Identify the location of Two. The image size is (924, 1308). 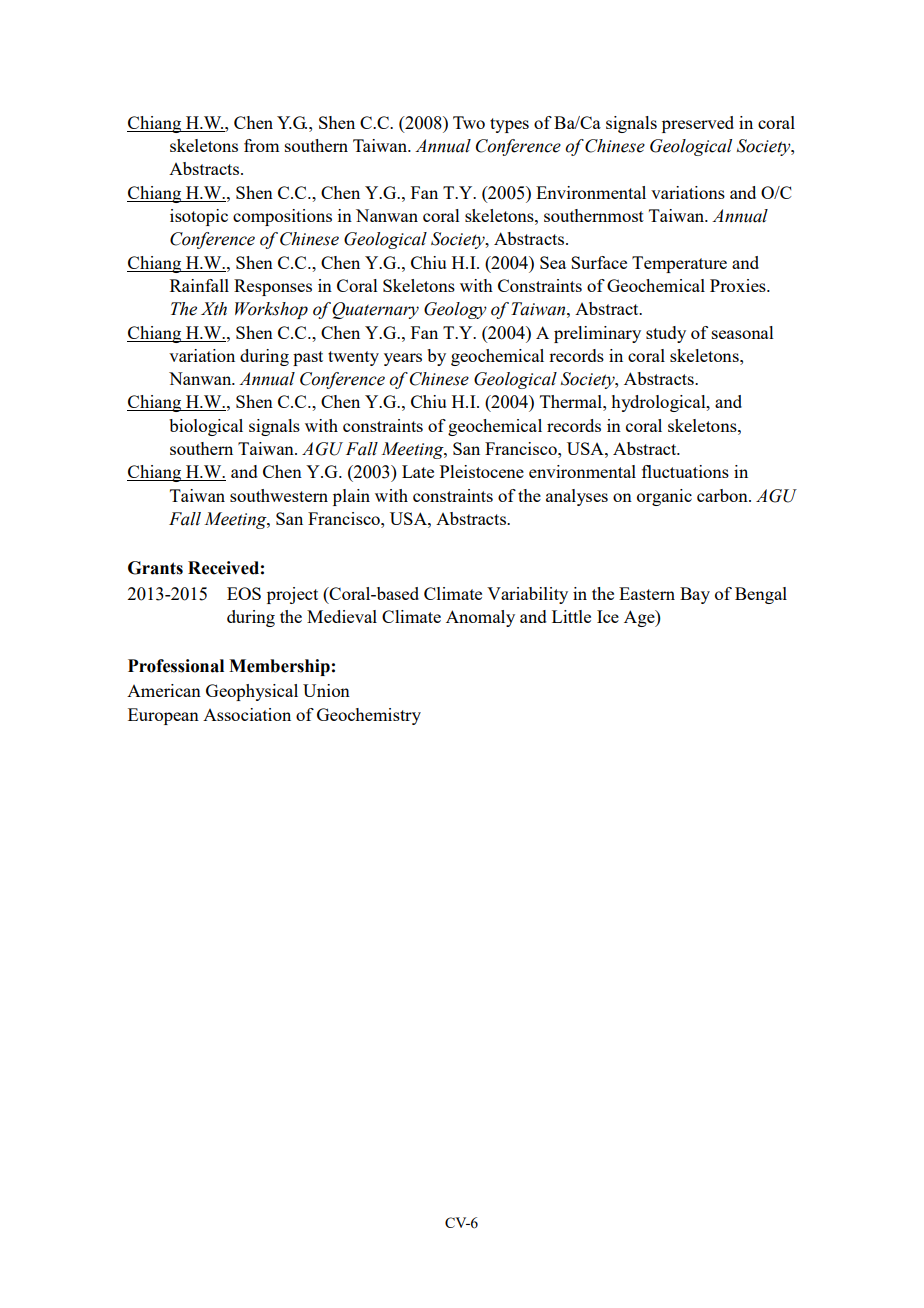
(469, 122).
